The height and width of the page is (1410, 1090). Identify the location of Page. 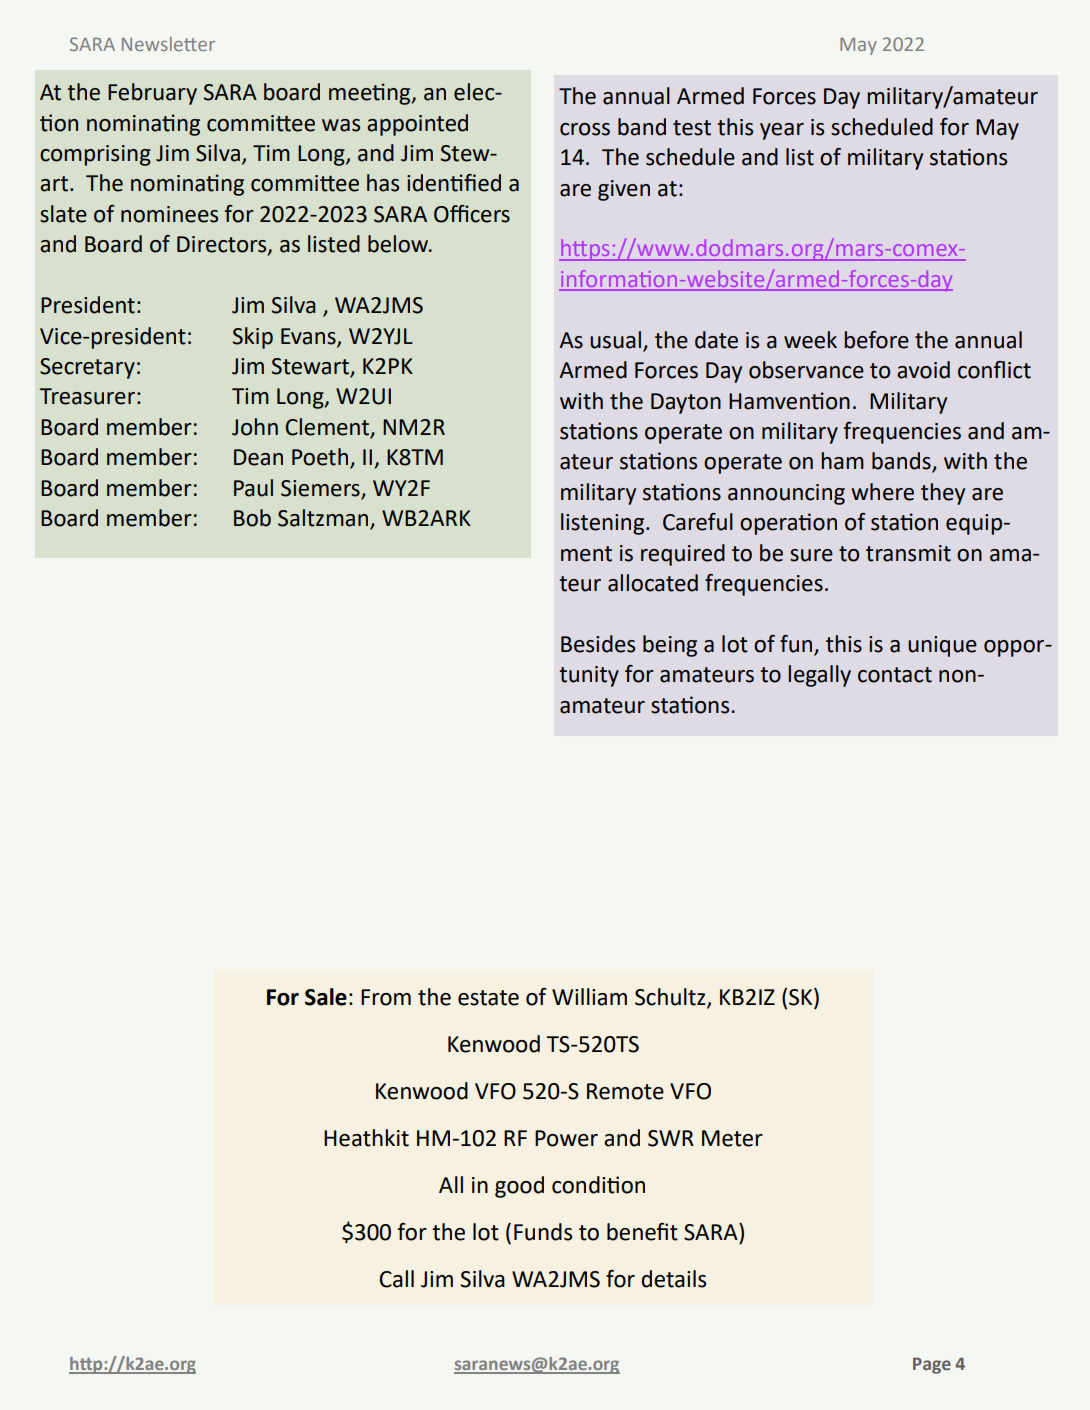
(932, 1365).
